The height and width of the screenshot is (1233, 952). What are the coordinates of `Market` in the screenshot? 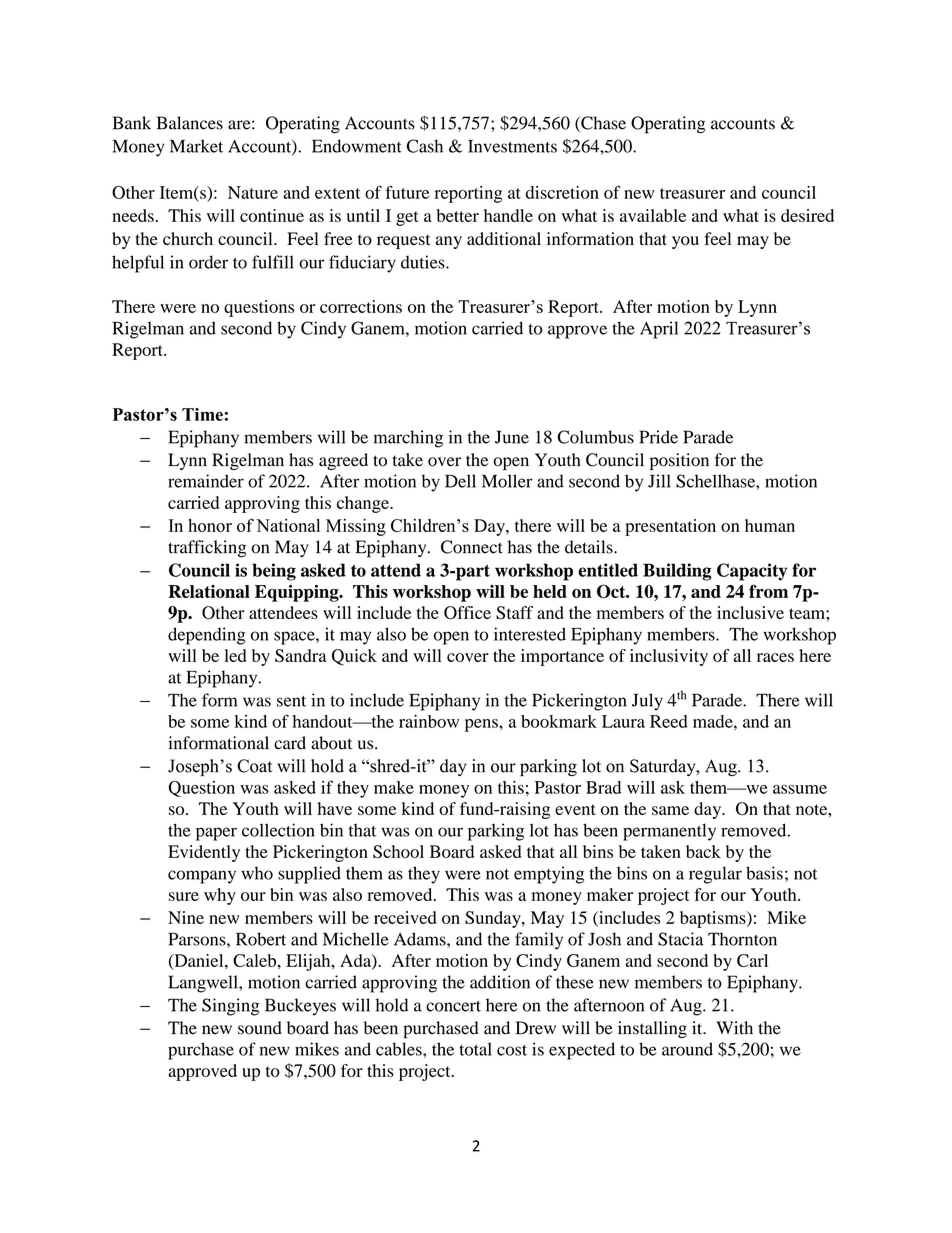 It's located at (196, 146).
